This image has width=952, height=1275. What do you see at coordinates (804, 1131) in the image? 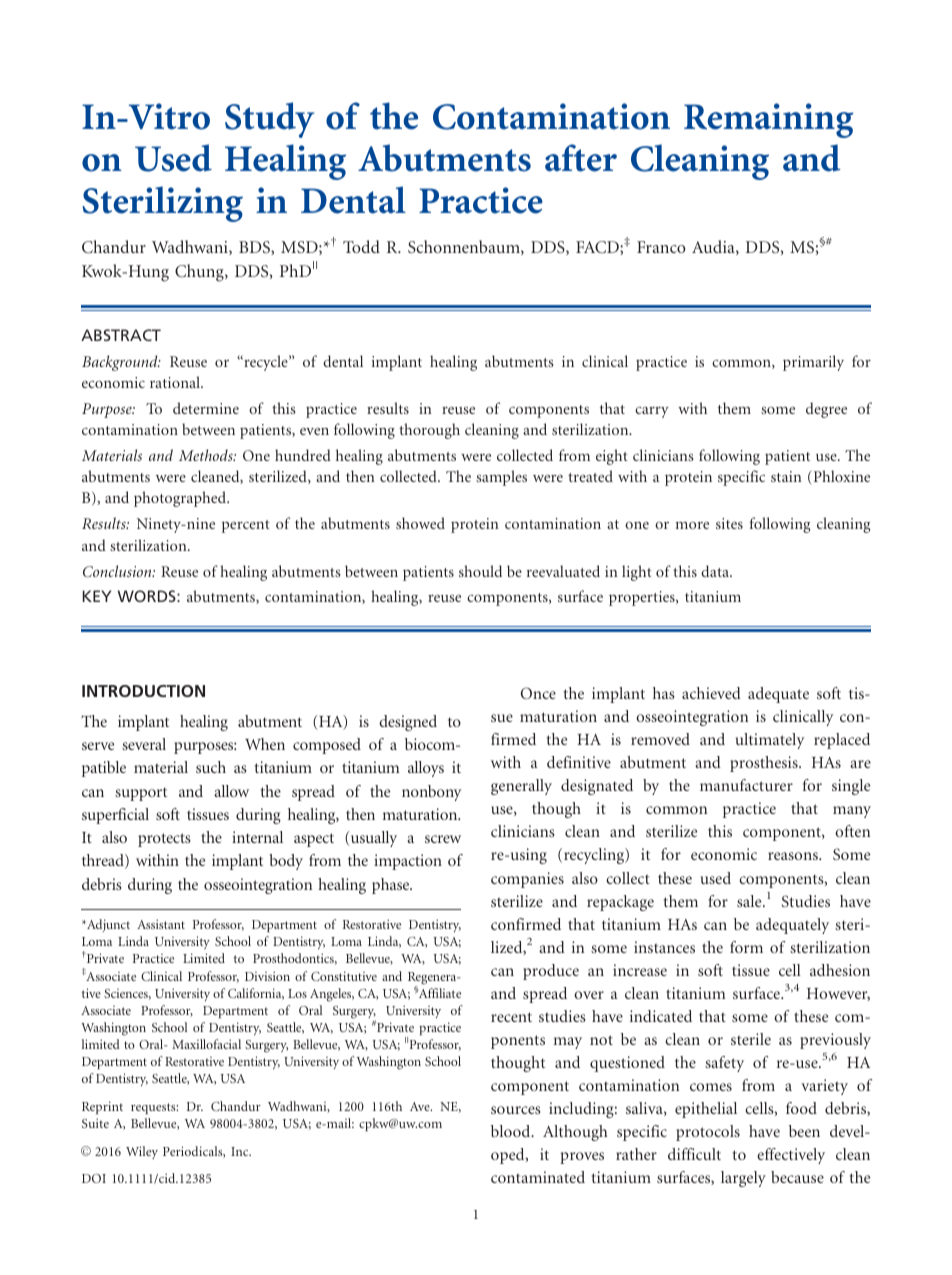
I see `been` at bounding box center [804, 1131].
